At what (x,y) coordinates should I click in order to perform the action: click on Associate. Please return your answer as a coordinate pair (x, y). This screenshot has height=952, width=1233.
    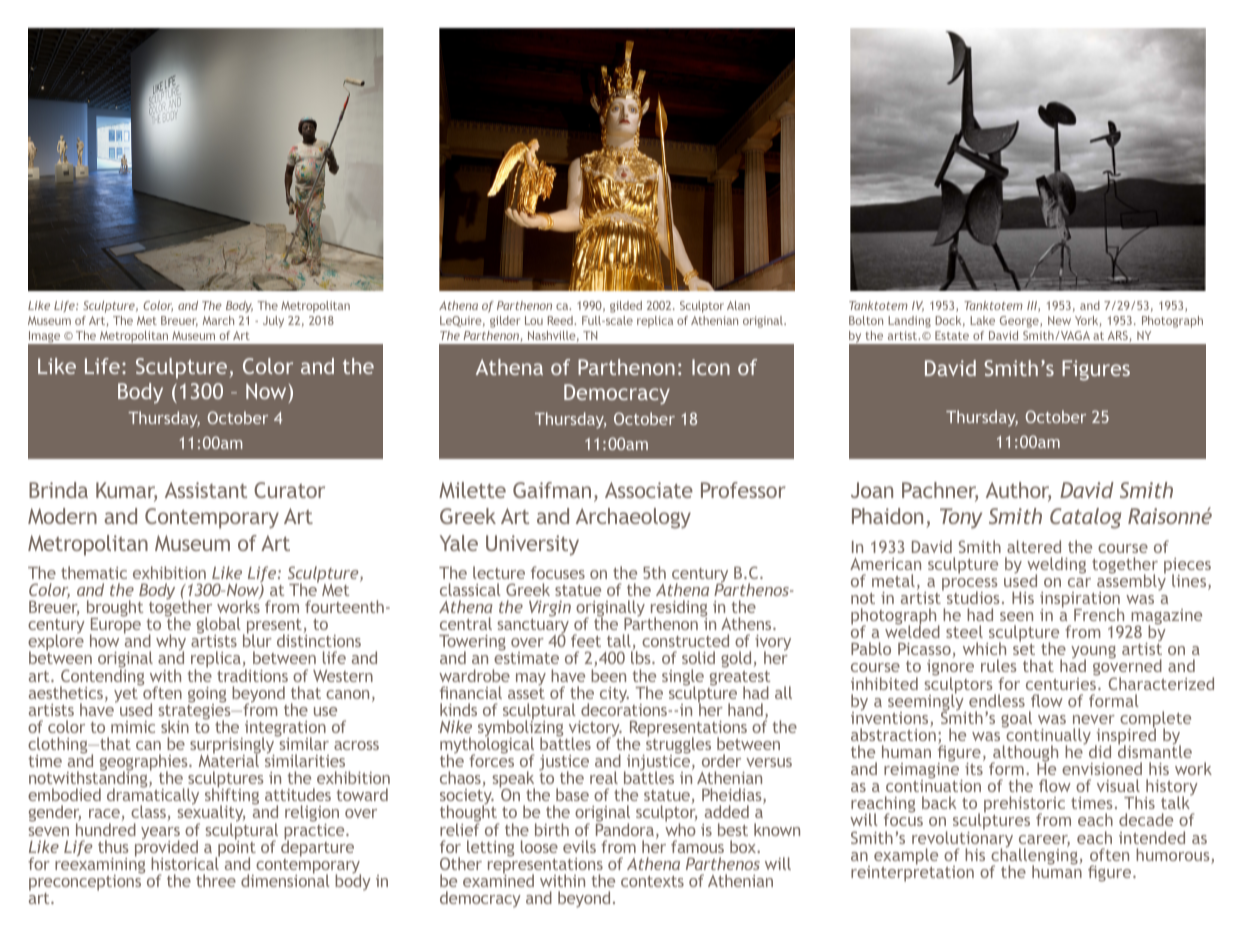
    Looking at the image, I should click on (649, 490).
